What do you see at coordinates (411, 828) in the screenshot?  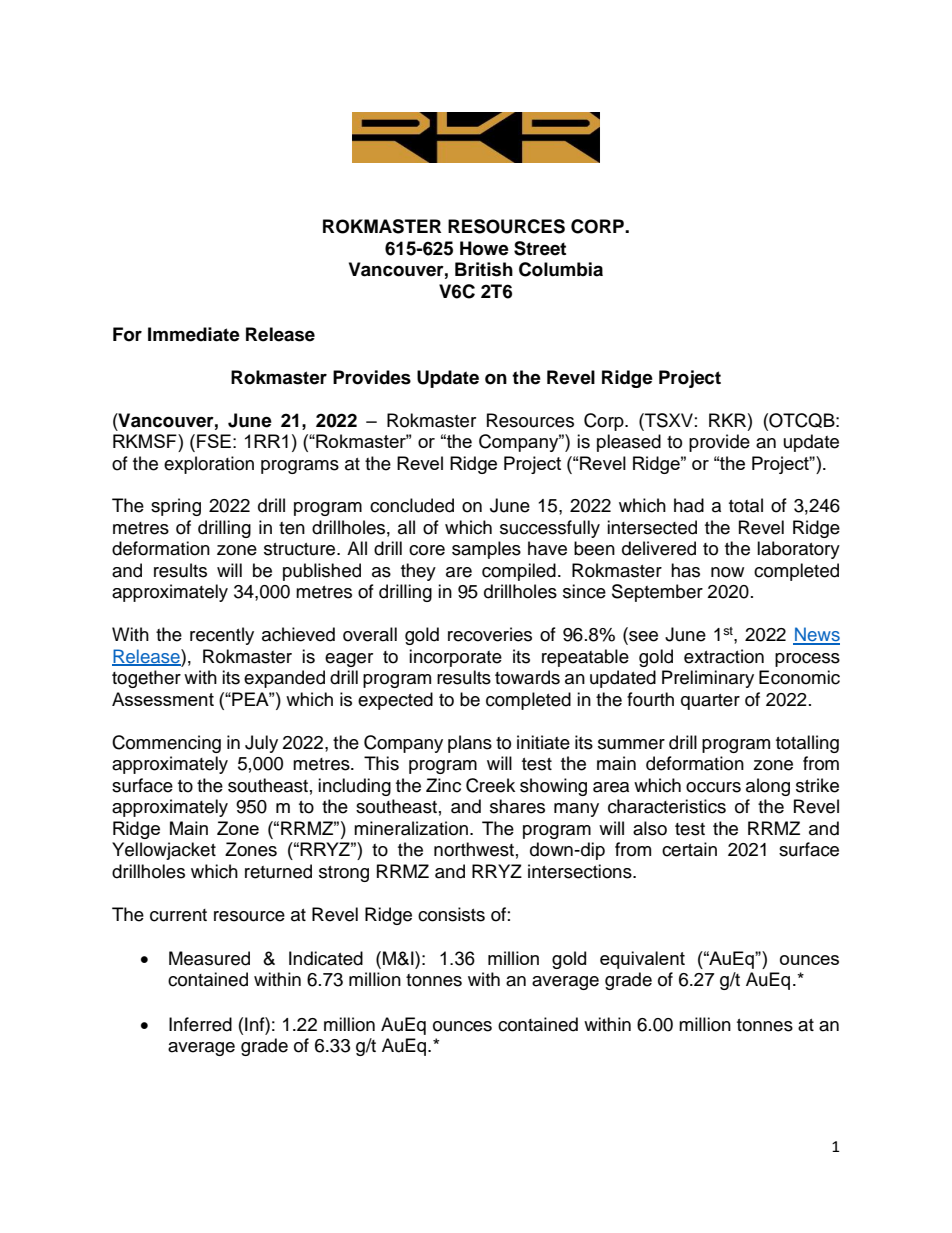 I see `mineralization` at bounding box center [411, 828].
